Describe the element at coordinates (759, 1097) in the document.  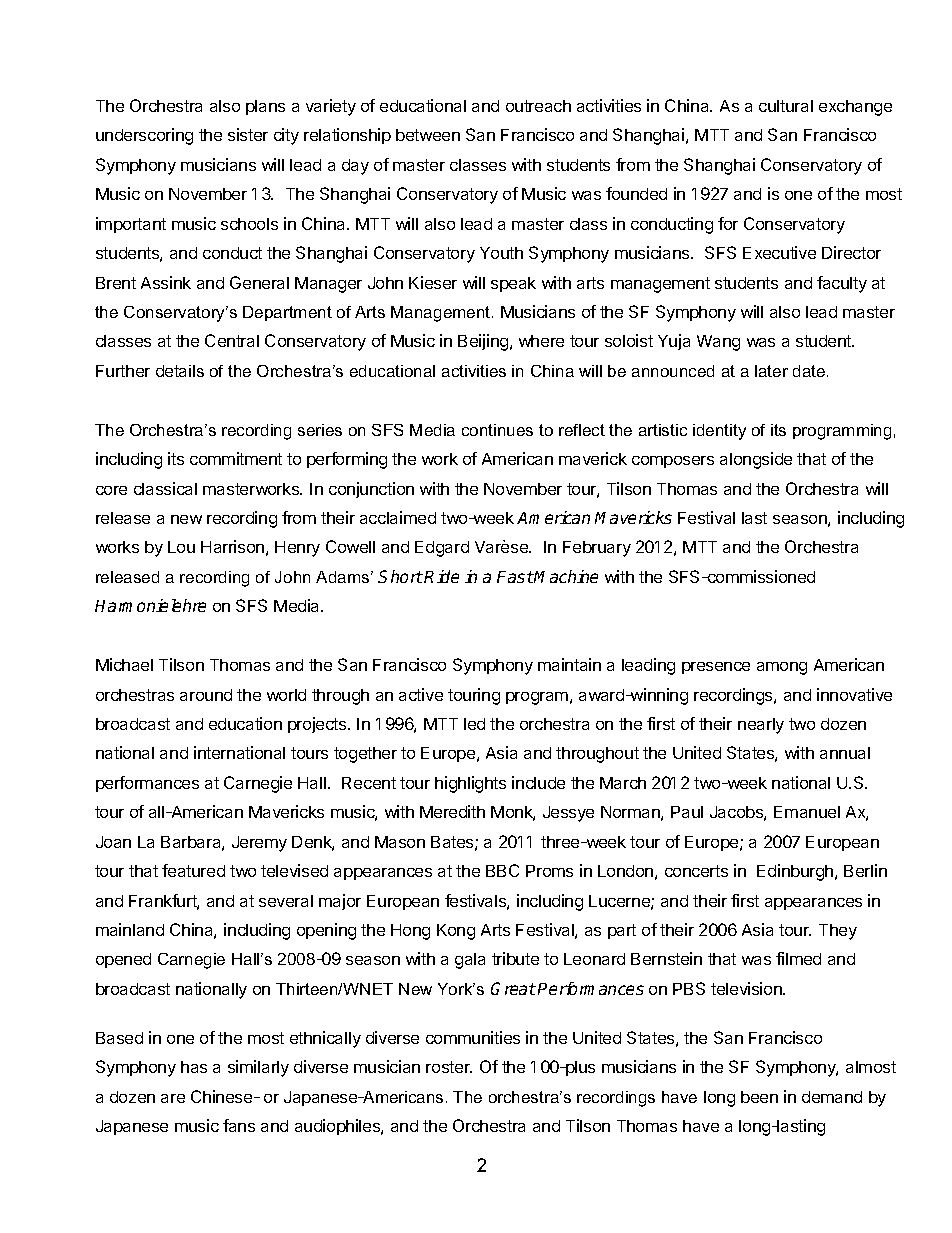
I see `been` at that location.
